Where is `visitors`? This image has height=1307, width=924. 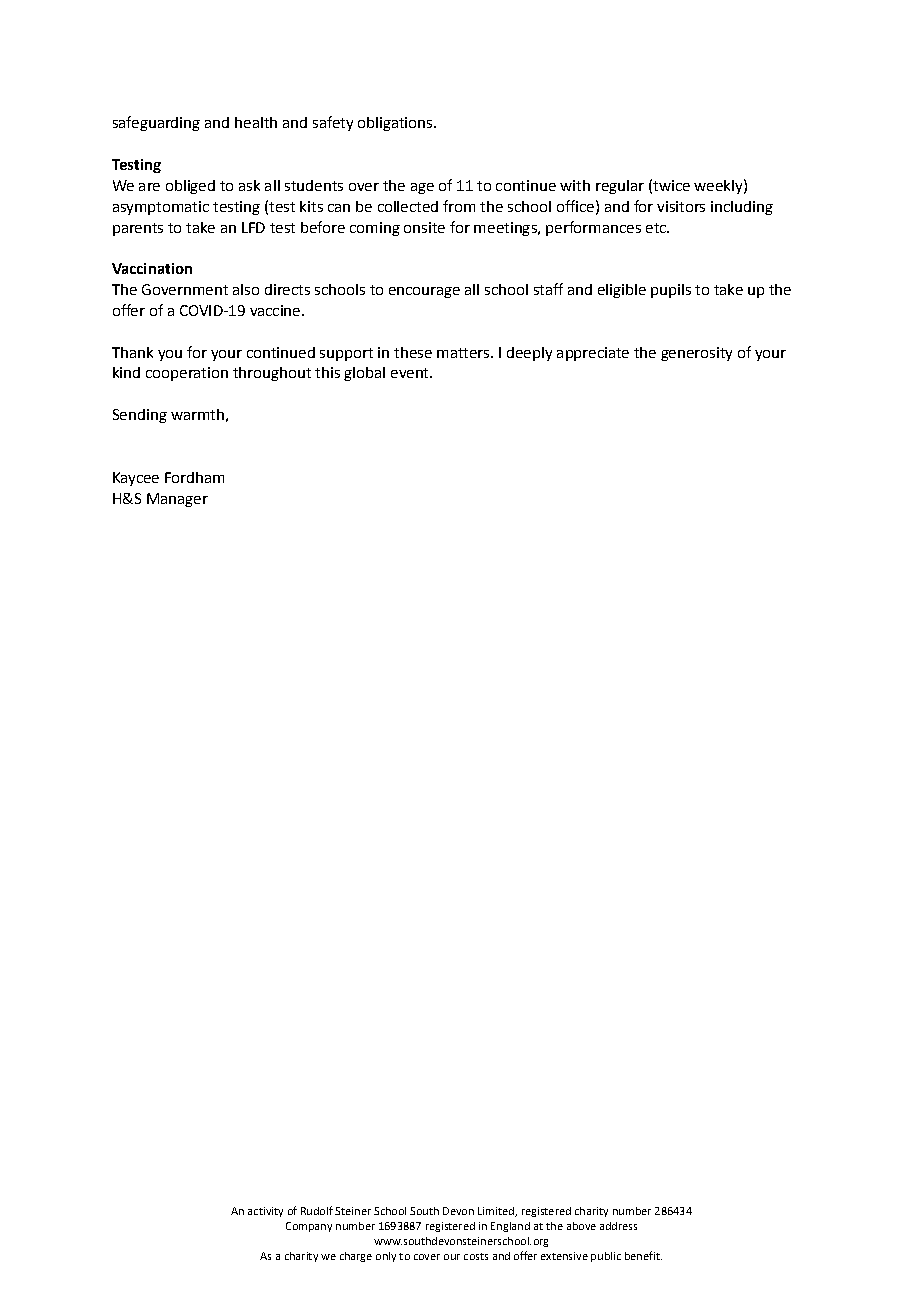
visitors is located at coordinates (681, 206).
